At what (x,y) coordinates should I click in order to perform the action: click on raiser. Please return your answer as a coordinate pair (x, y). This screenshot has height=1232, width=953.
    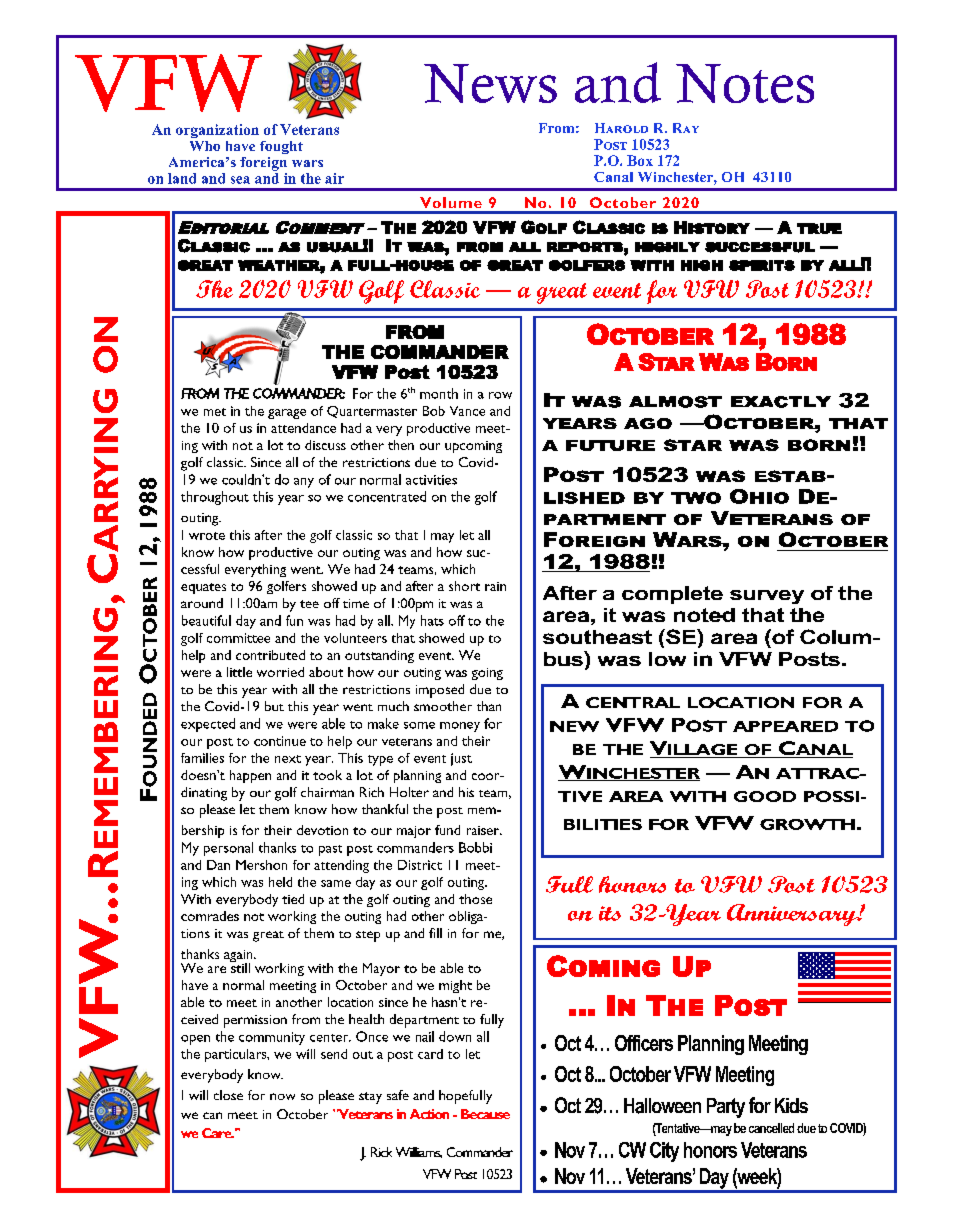
    Looking at the image, I should click on (484, 830).
